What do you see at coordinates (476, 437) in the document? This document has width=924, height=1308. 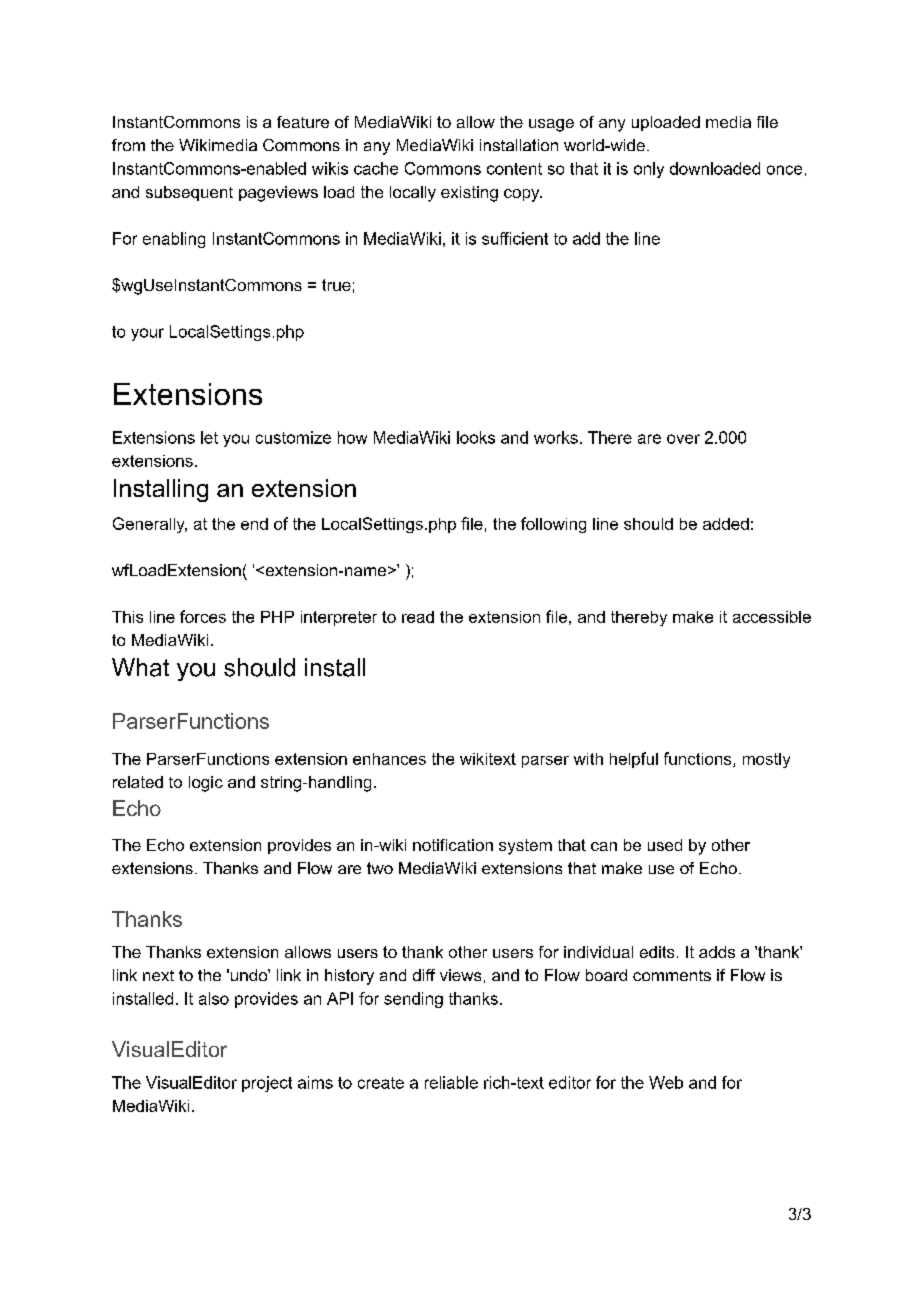 I see `looks` at bounding box center [476, 437].
